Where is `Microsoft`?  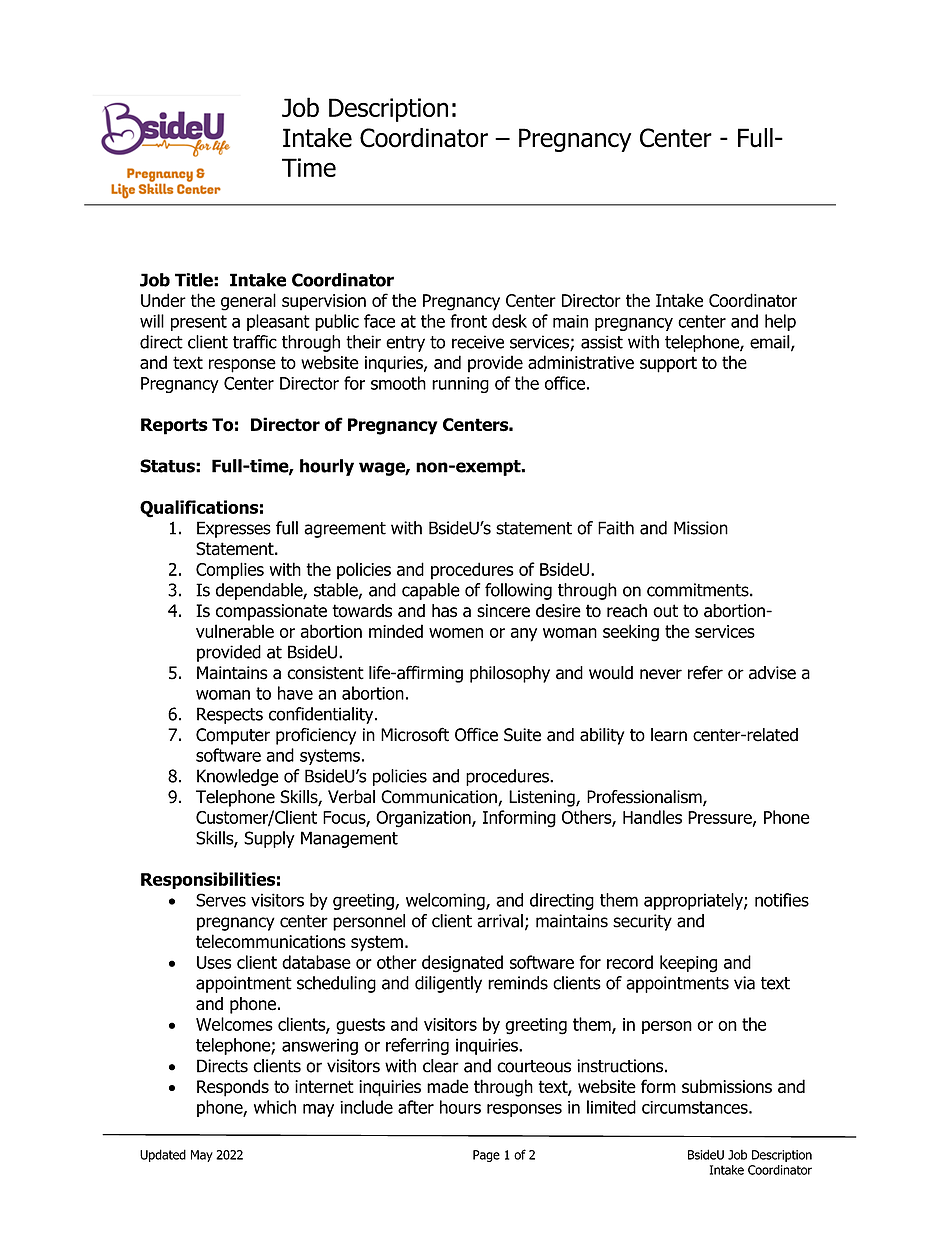
Microsoft is located at coordinates (415, 734).
